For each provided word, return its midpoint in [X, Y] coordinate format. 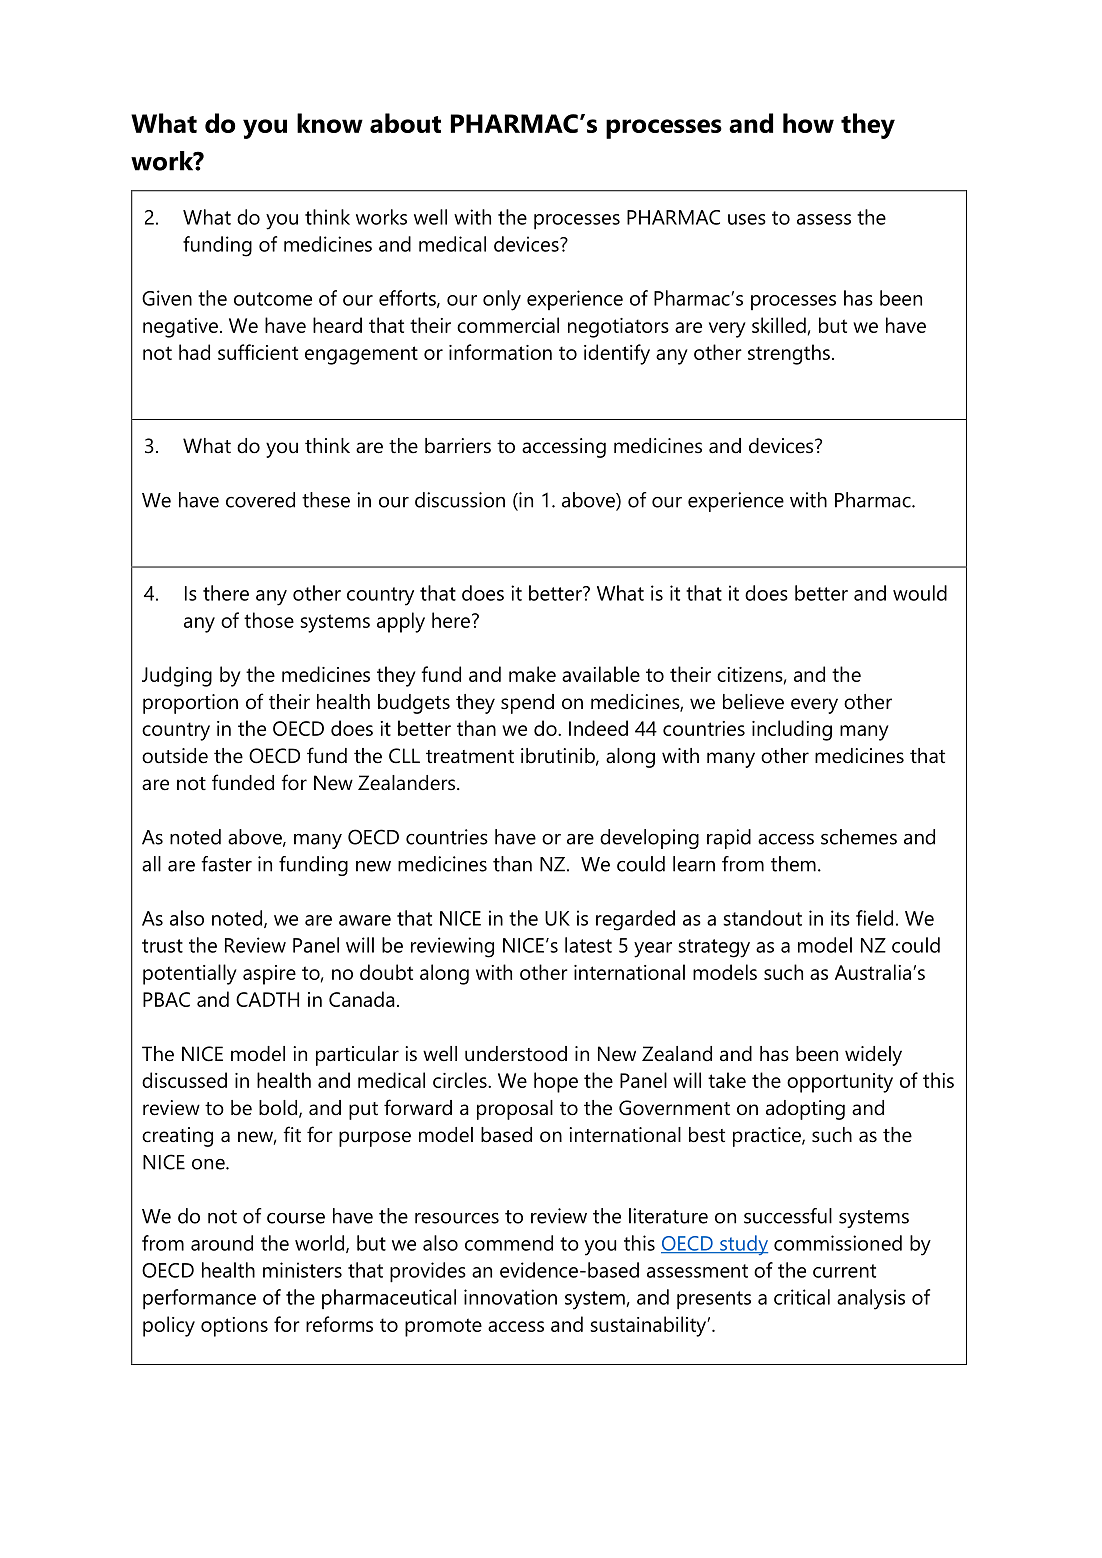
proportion [190, 704]
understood [516, 1054]
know [330, 123]
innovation [510, 1297]
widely [873, 1056]
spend [527, 704]
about [405, 123]
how [808, 123]
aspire [269, 975]
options [234, 1327]
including [792, 730]
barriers [458, 446]
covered [260, 500]
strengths [789, 354]
